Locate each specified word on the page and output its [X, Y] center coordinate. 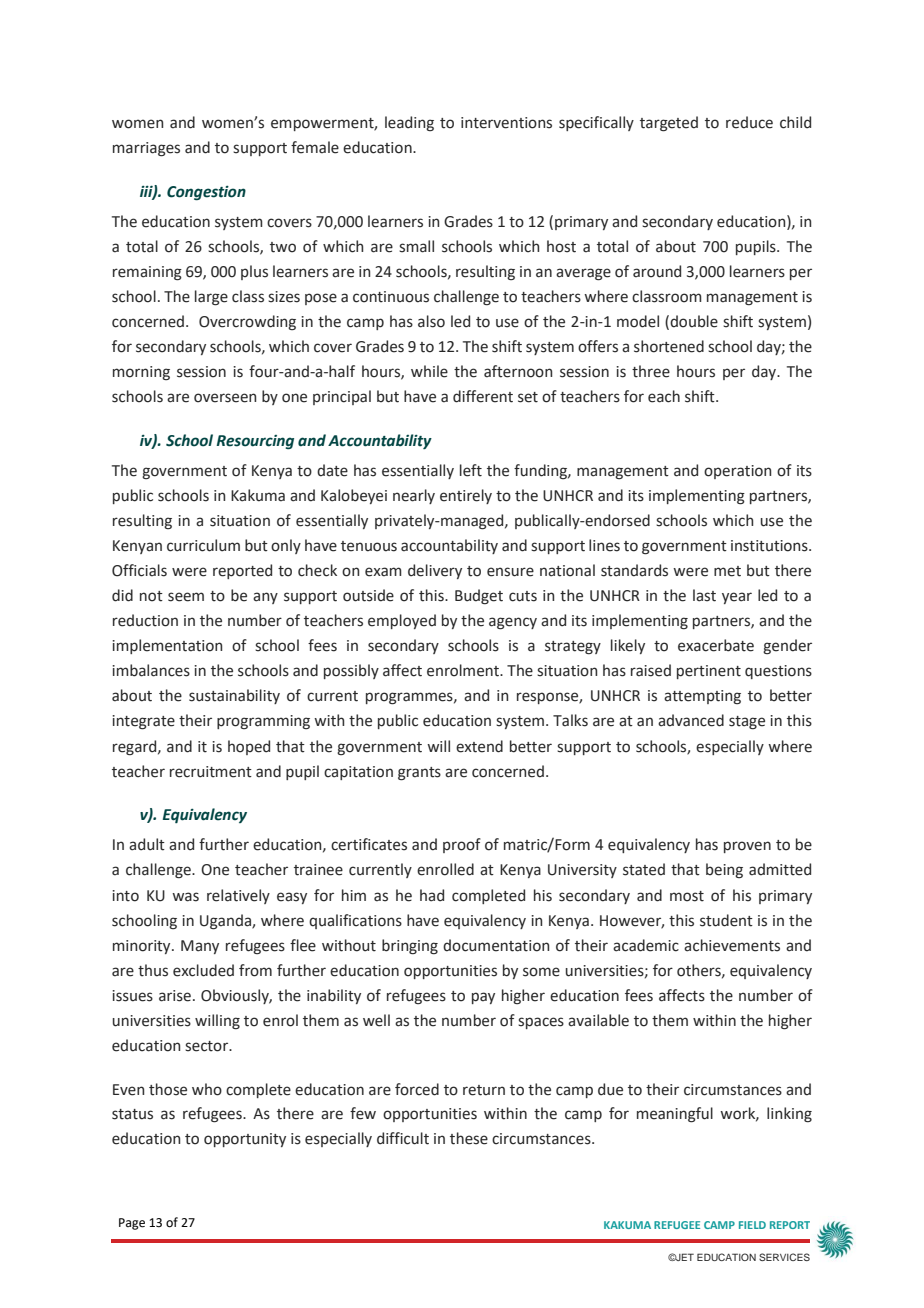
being [724, 870]
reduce [749, 122]
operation [737, 472]
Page [132, 1224]
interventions [506, 123]
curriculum [203, 545]
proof [462, 845]
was [185, 897]
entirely [466, 496]
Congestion [206, 193]
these [469, 1138]
